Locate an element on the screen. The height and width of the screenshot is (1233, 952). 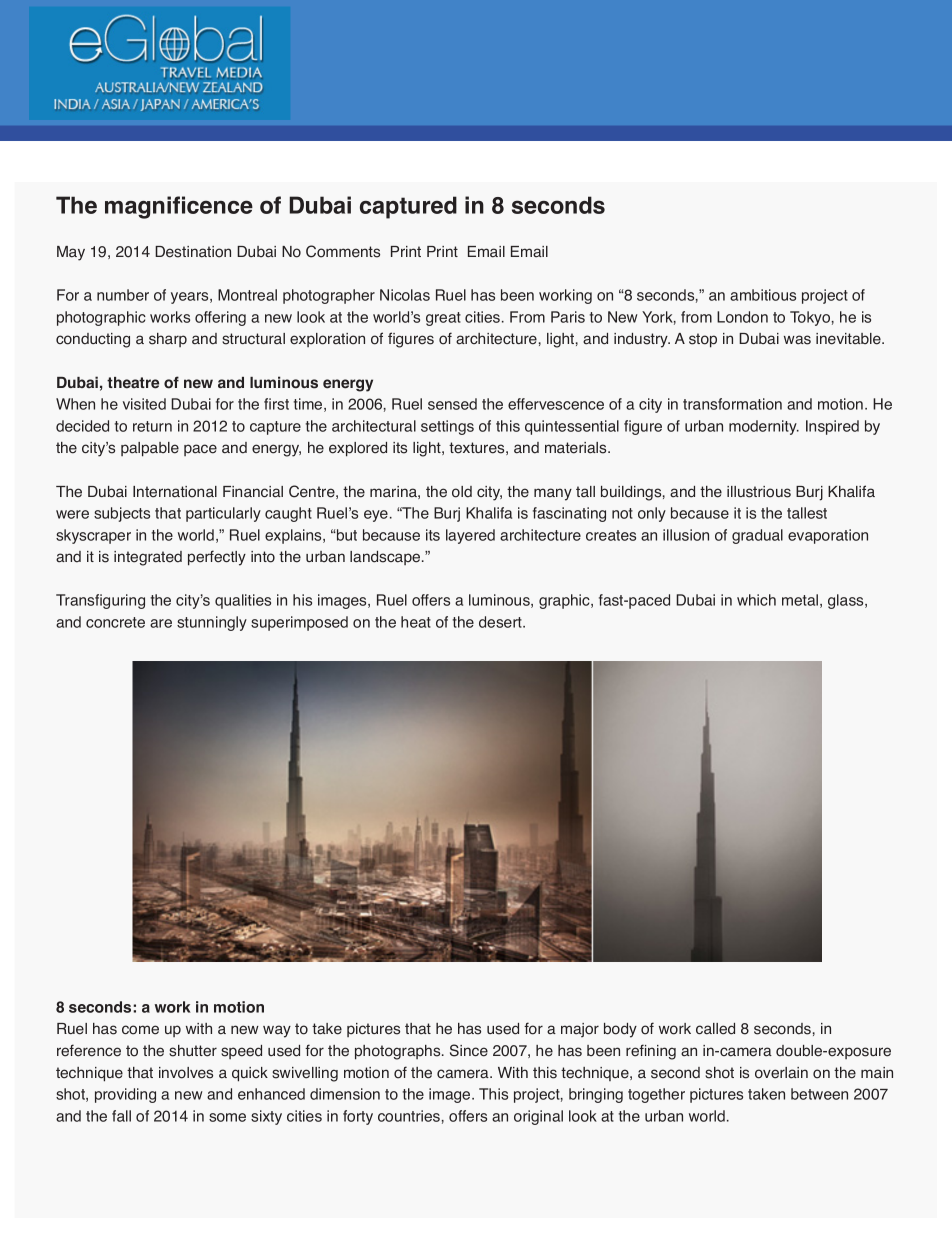
Nicolas is located at coordinates (405, 295).
